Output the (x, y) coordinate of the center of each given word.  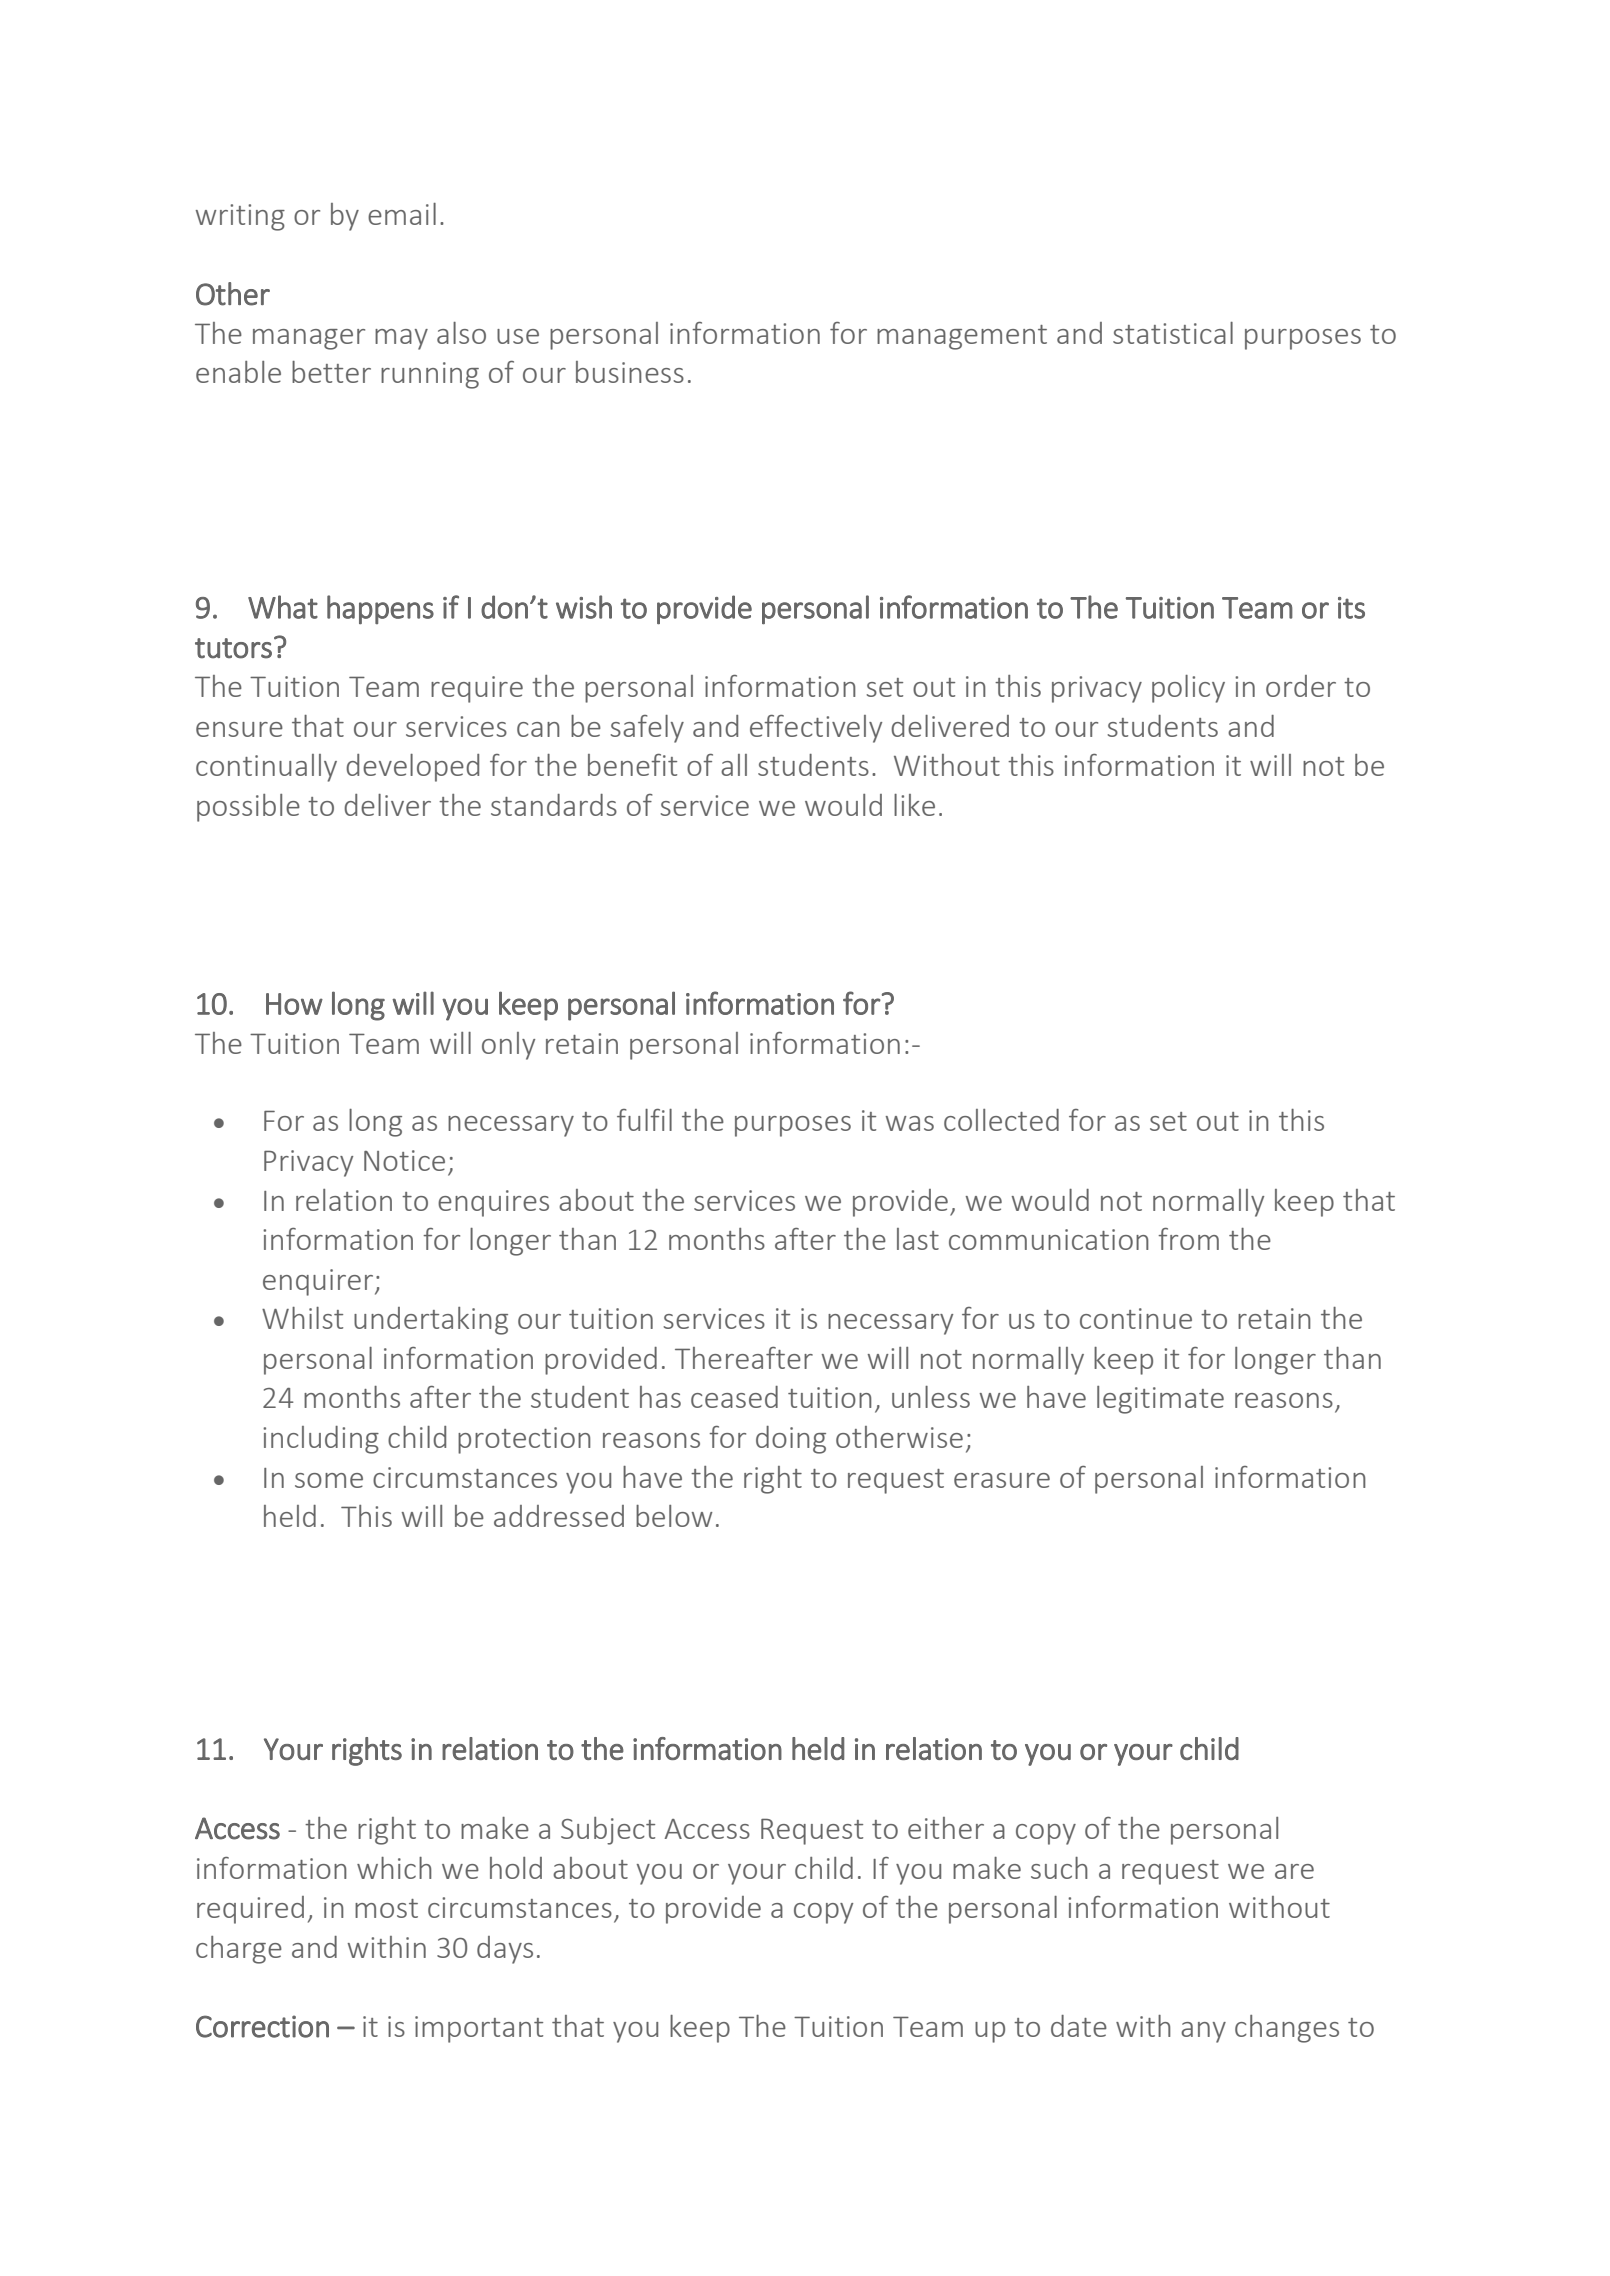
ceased (734, 1397)
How (294, 1004)
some (329, 1480)
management (962, 337)
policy (1188, 689)
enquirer (319, 1282)
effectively (816, 729)
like (914, 805)
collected (1001, 1120)
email (402, 214)
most (386, 1908)
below (674, 1516)
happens (380, 609)
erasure (1002, 1480)
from (1188, 1239)
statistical (1173, 333)
